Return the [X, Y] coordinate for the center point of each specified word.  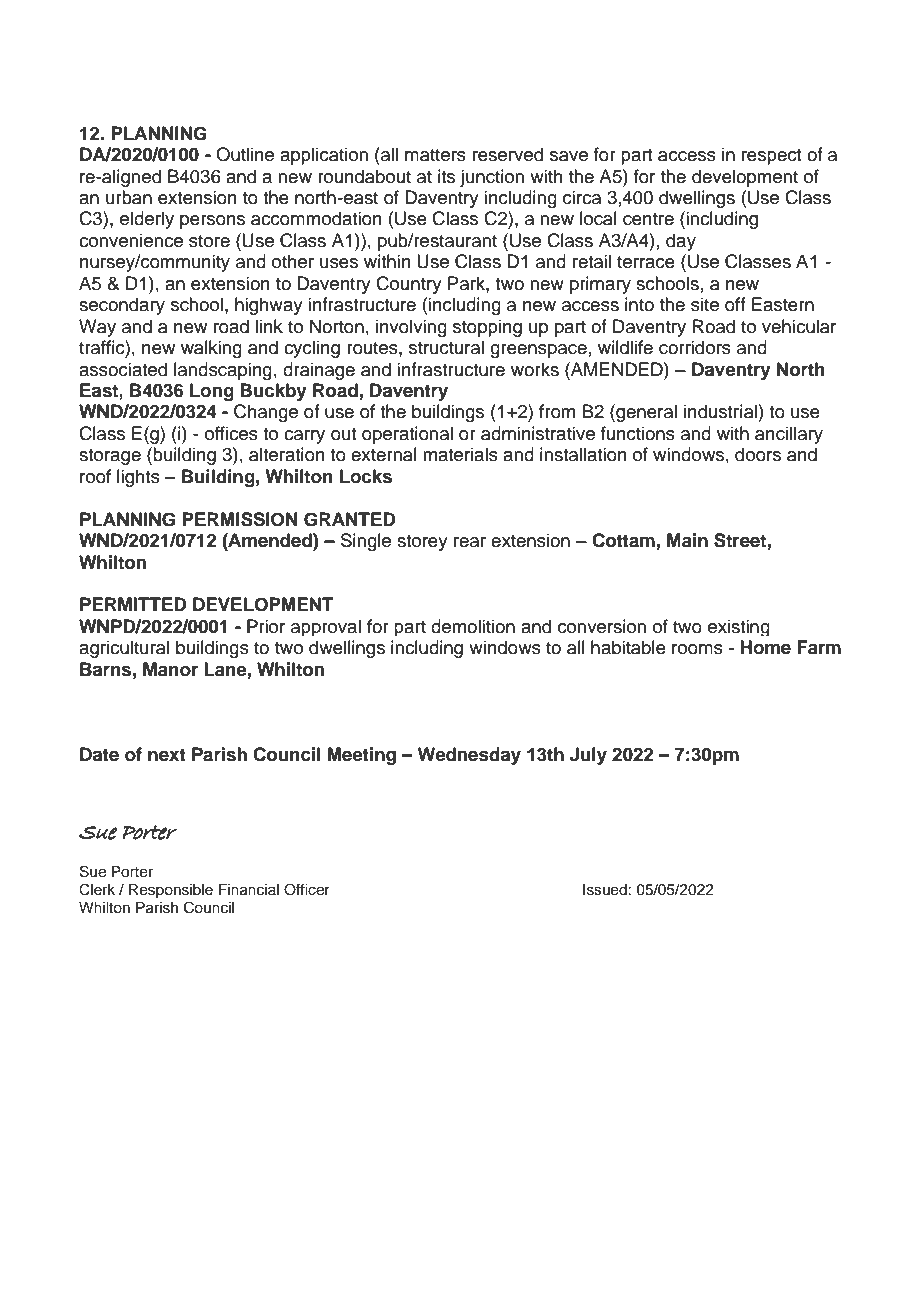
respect [771, 157]
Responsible [171, 891]
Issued [605, 890]
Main [687, 540]
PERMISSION [240, 519]
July [588, 756]
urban [129, 197]
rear [470, 542]
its [446, 176]
